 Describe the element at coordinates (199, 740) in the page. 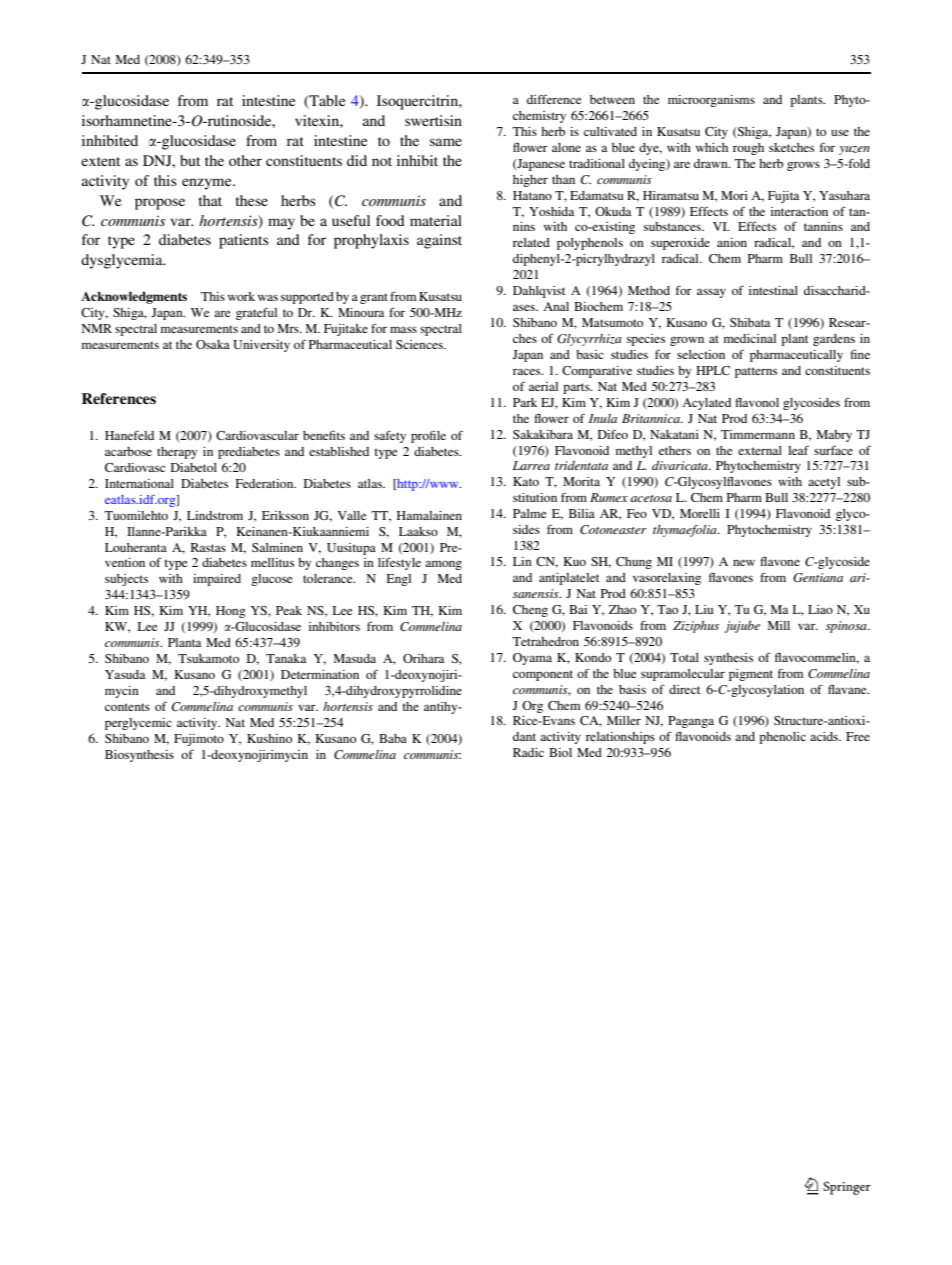

I see `Fujimoto` at that location.
